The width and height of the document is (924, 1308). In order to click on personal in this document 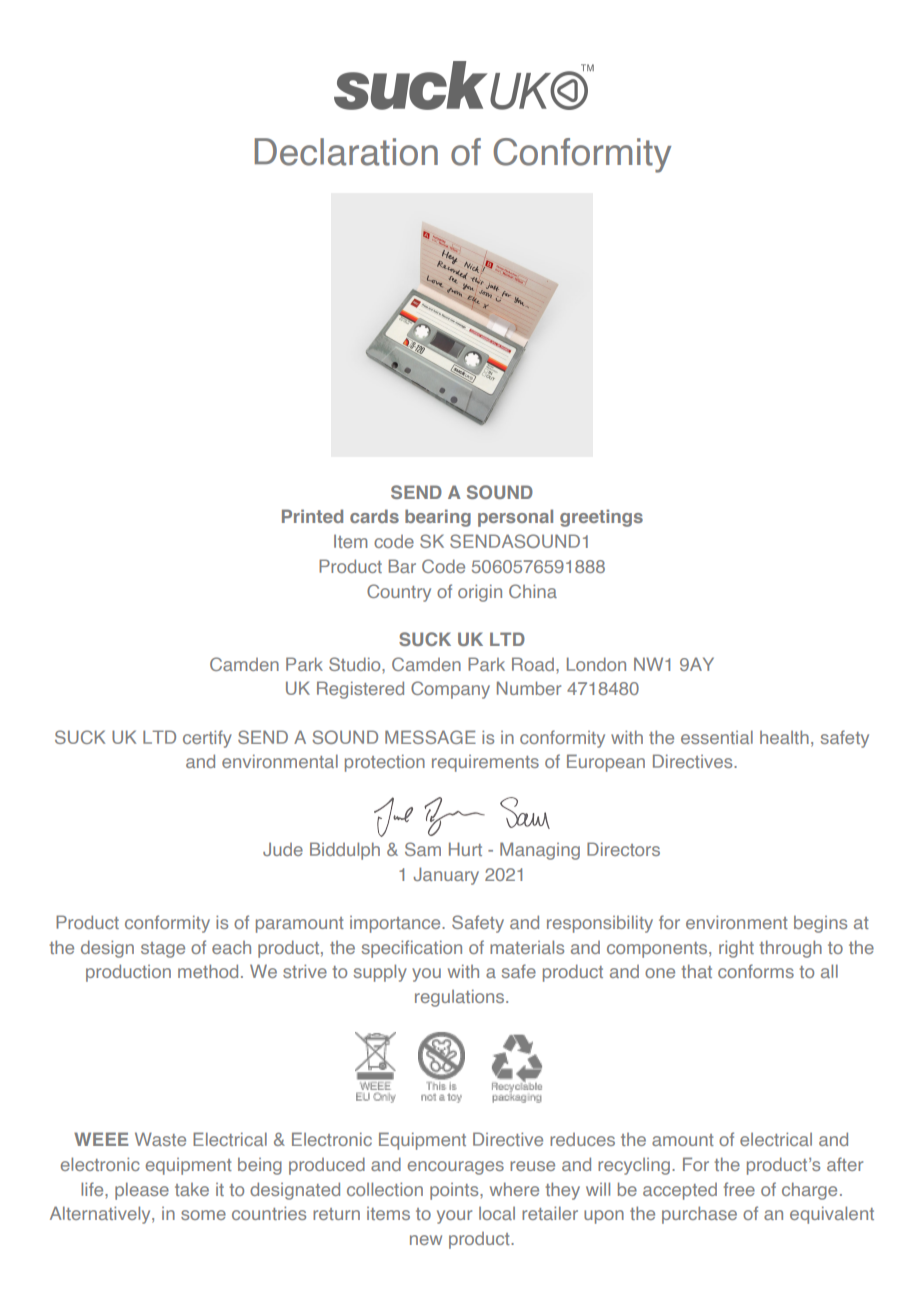, I will do `click(515, 518)`.
